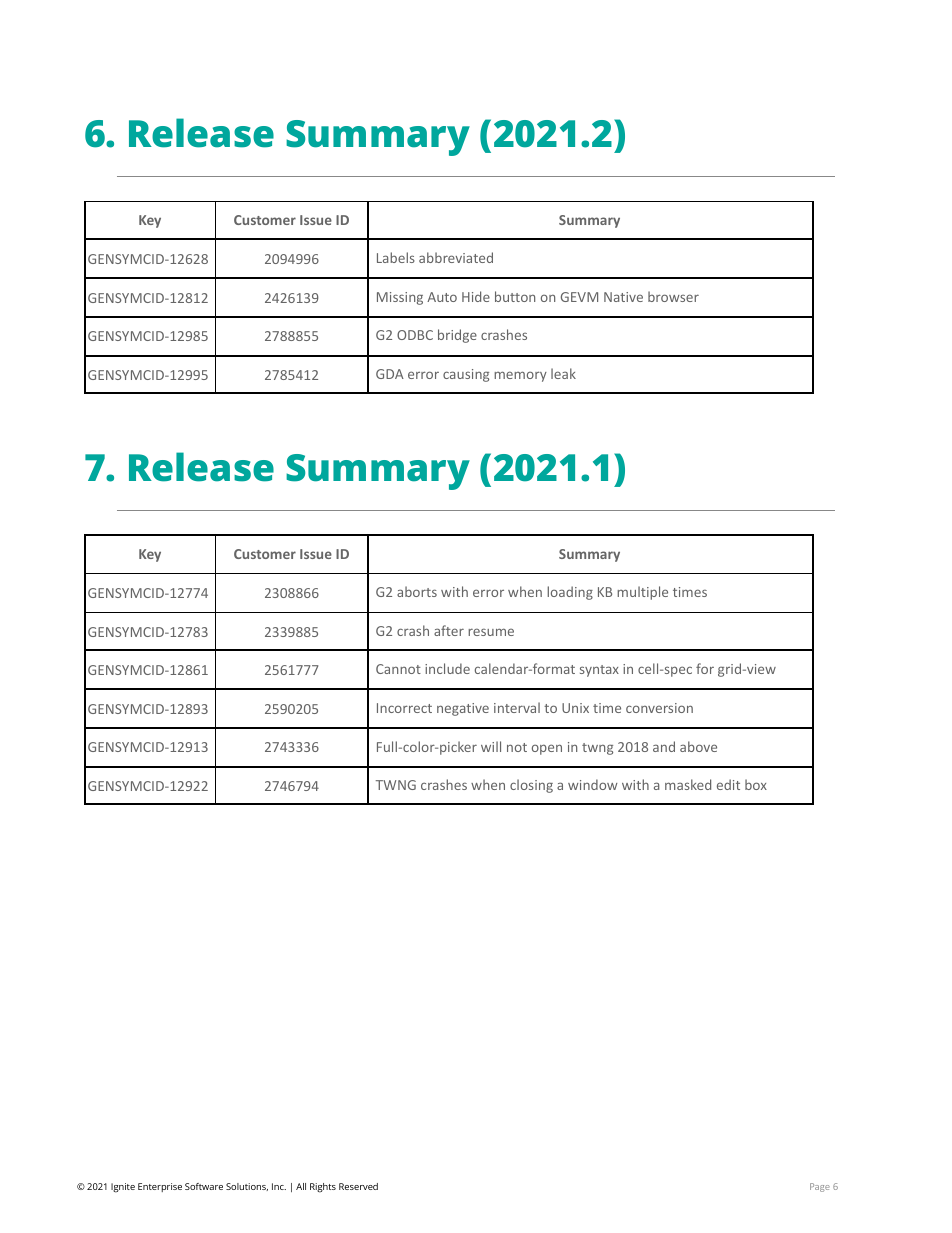  Describe the element at coordinates (160, 1187) in the screenshot. I see `Enterprise` at that location.
